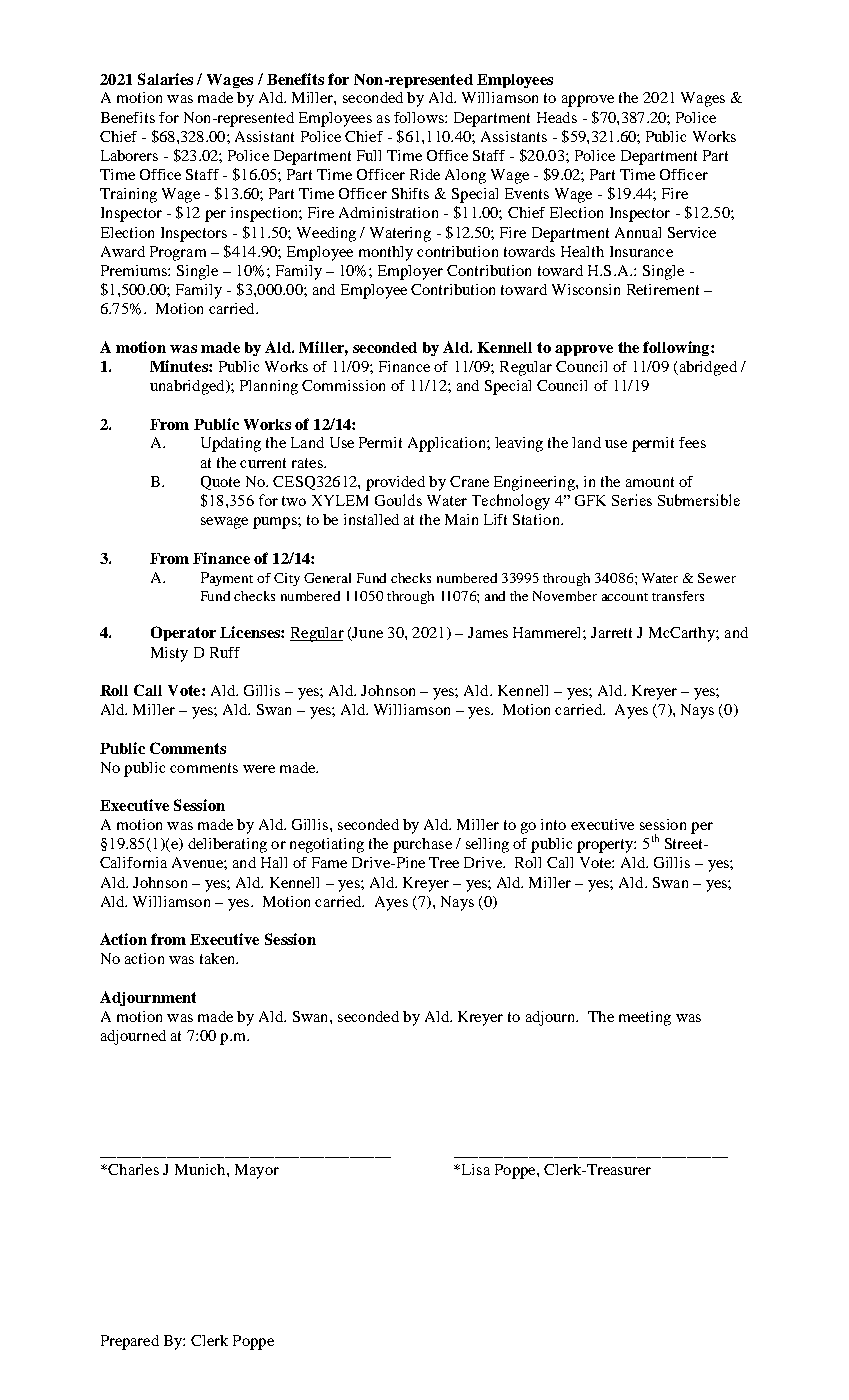  What do you see at coordinates (488, 632) in the image?
I see `James` at bounding box center [488, 632].
